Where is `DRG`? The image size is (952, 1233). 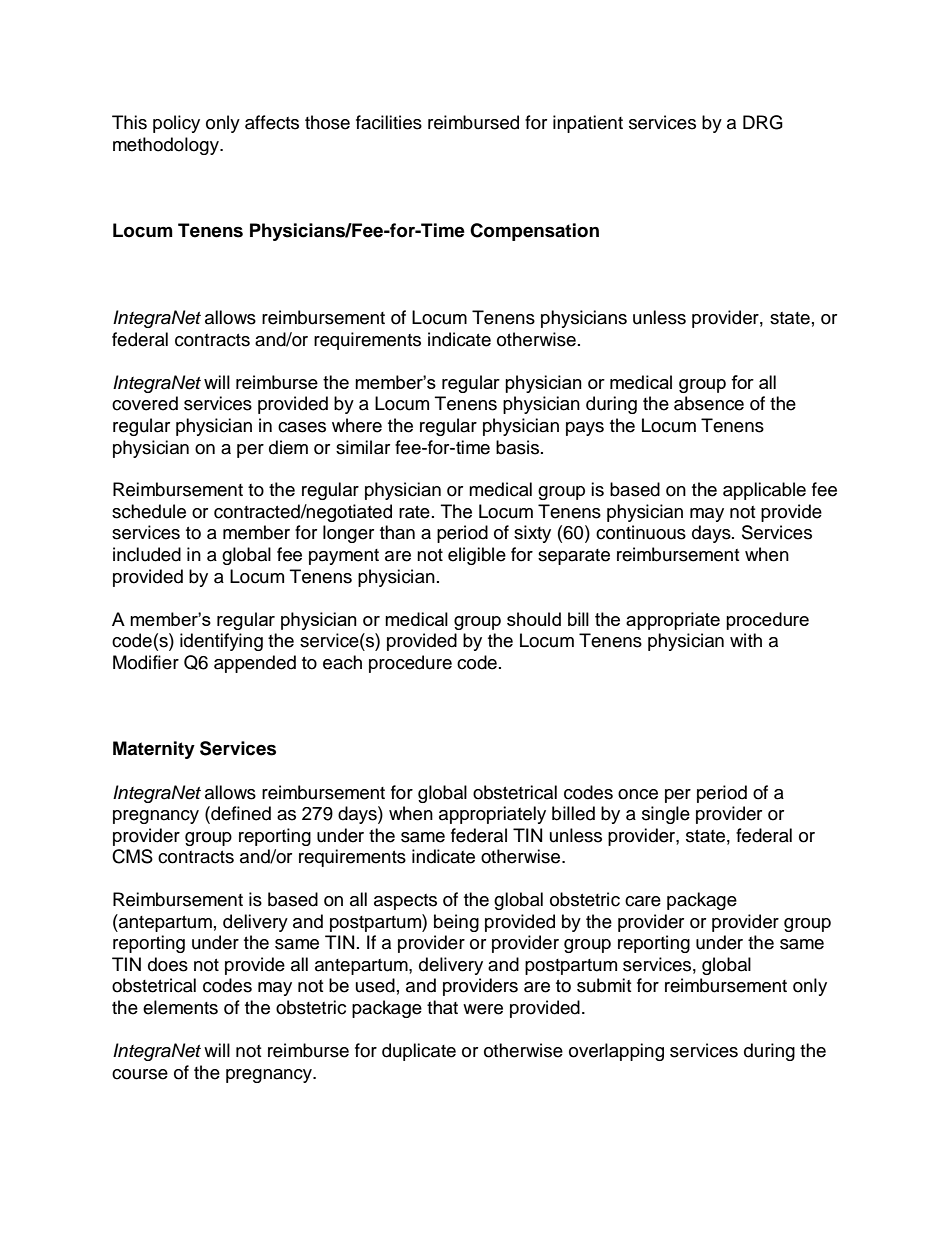 DRG is located at coordinates (763, 122).
